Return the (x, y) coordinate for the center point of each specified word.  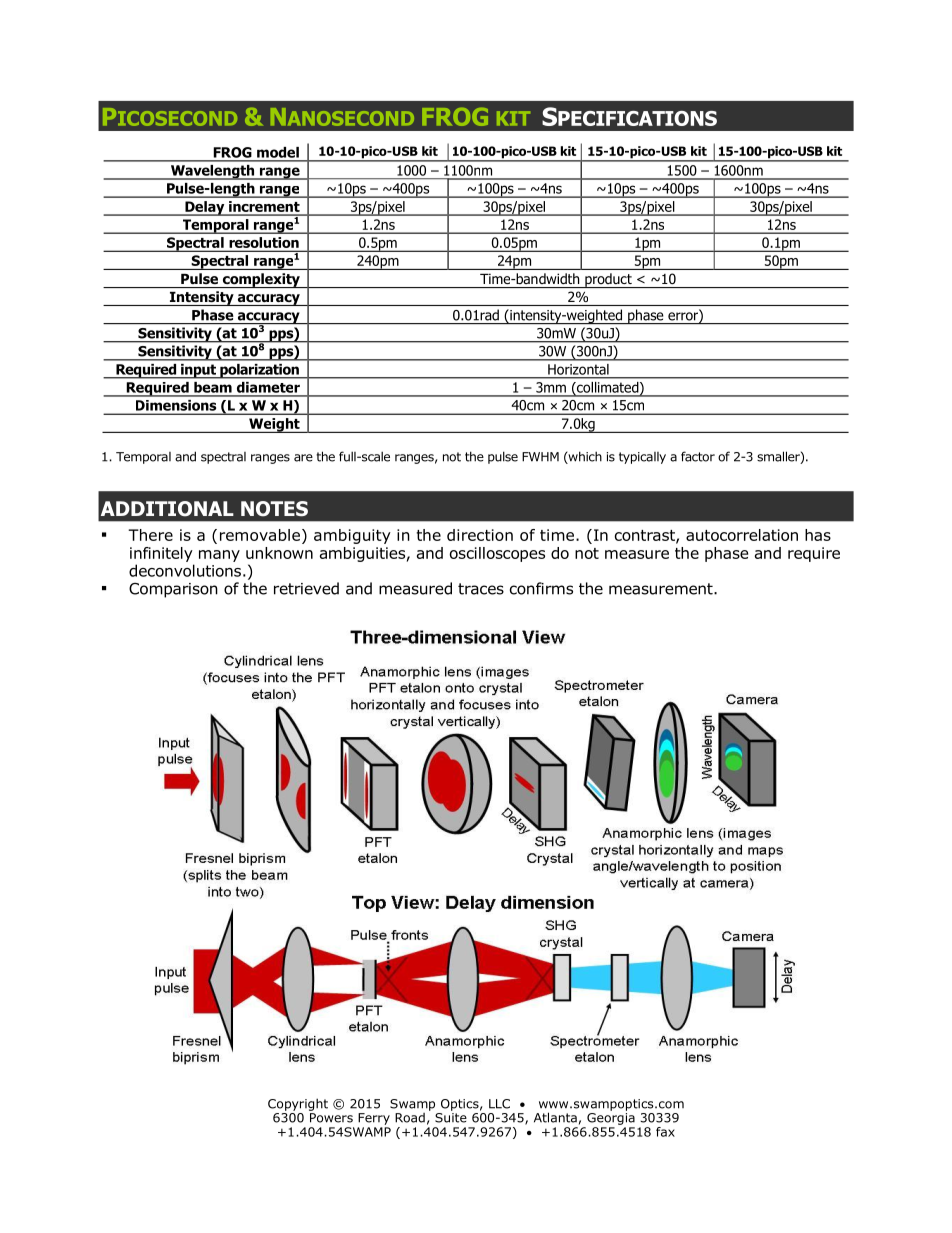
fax (665, 1132)
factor (698, 456)
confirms (541, 588)
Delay (205, 208)
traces (481, 589)
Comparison (173, 590)
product (608, 280)
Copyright (298, 1104)
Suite (451, 1118)
